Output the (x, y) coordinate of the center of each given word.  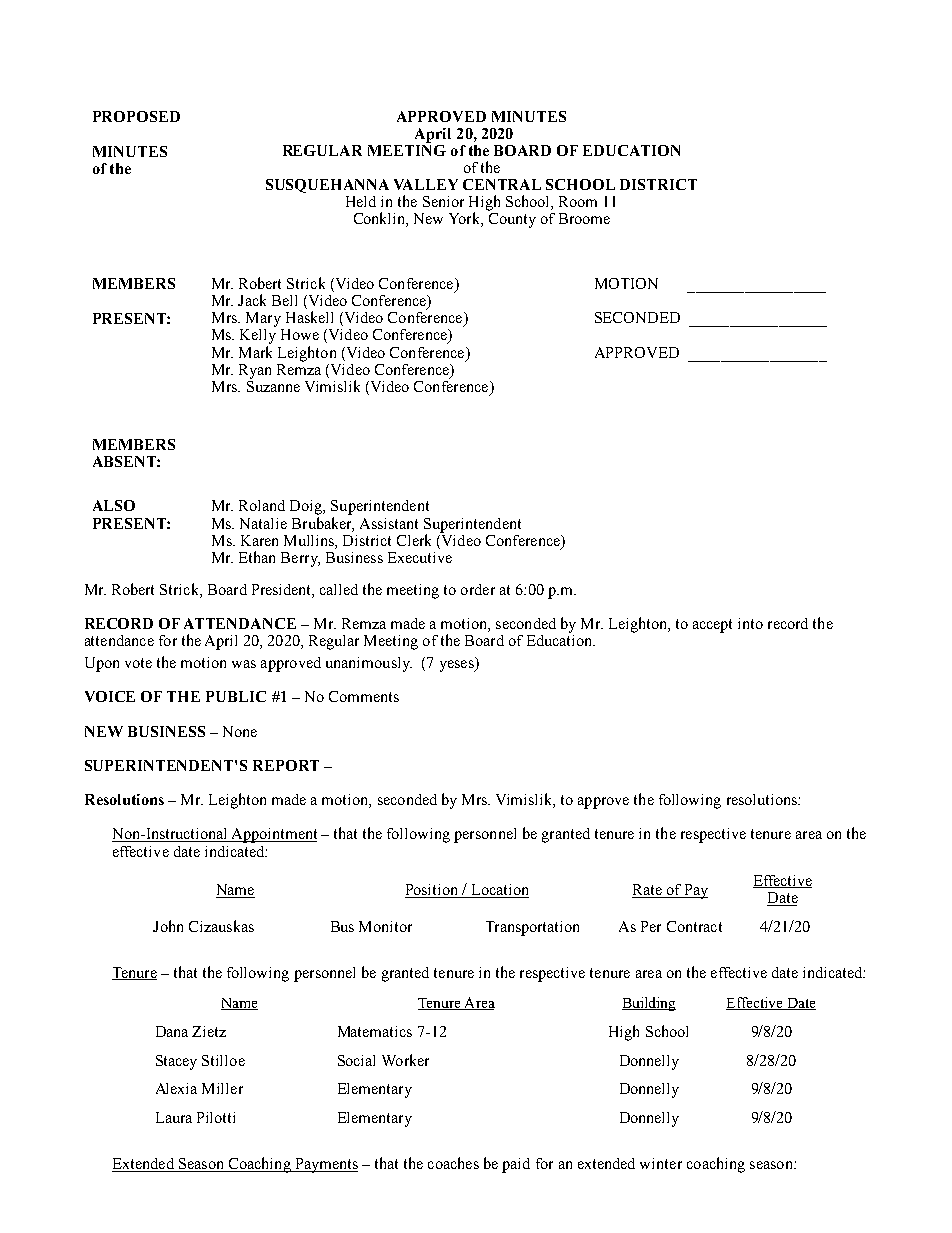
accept (712, 626)
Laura (174, 1117)
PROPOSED (136, 116)
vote (138, 663)
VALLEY (426, 184)
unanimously (369, 664)
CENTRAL (502, 184)
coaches (453, 1163)
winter (661, 1163)
